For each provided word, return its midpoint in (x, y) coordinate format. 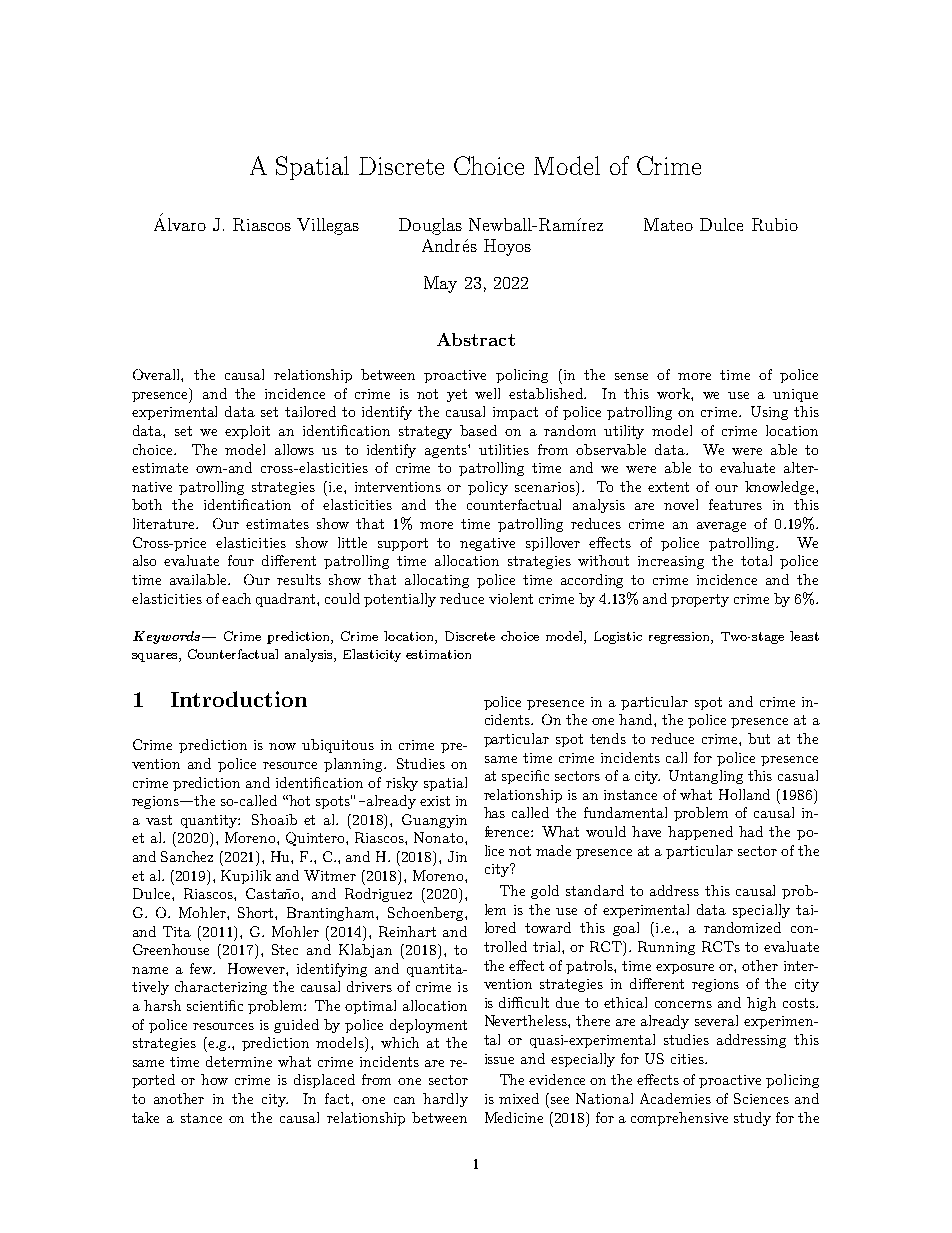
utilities (504, 449)
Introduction (239, 699)
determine (239, 1061)
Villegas (328, 226)
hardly (445, 1100)
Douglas (430, 226)
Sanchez (187, 856)
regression (680, 638)
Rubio (775, 224)
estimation (438, 654)
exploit (247, 432)
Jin (457, 856)
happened (700, 833)
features (735, 504)
